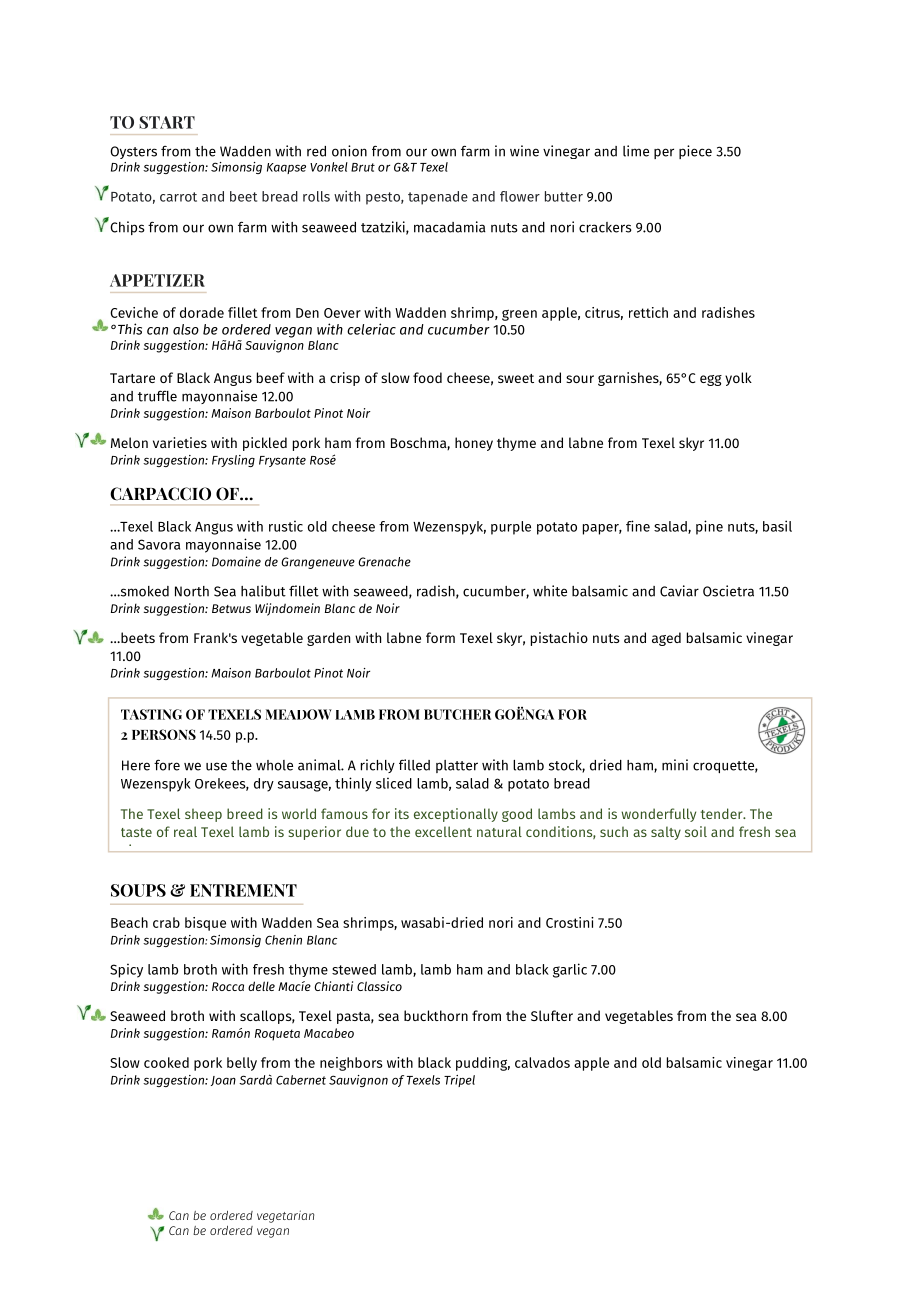 The width and height of the screenshot is (924, 1308). What do you see at coordinates (443, 831) in the screenshot?
I see `excellent` at bounding box center [443, 831].
